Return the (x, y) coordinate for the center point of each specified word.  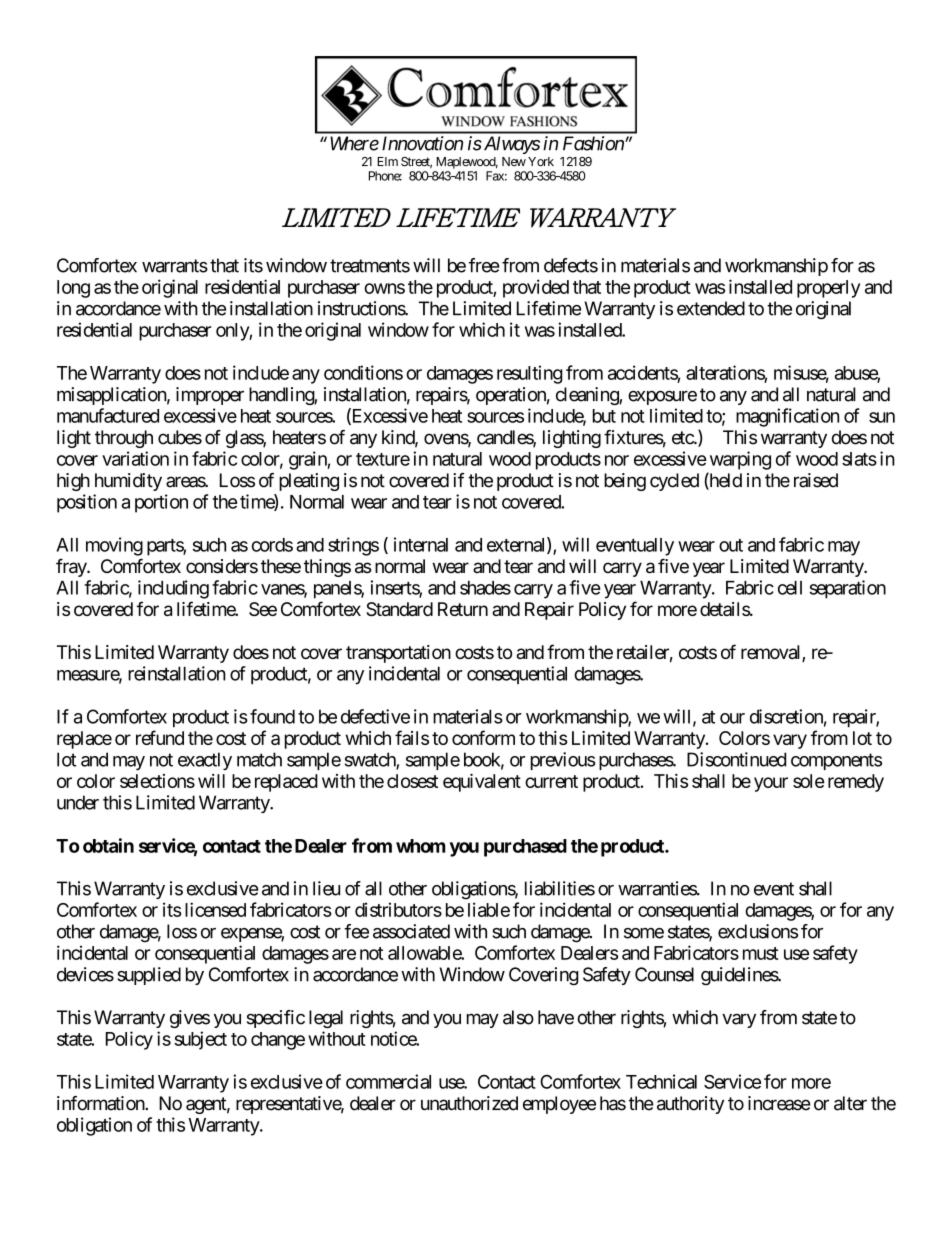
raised (816, 480)
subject (200, 1040)
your (771, 784)
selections (157, 781)
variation (135, 458)
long (73, 289)
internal (421, 544)
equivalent (482, 783)
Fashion (593, 143)
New (514, 161)
